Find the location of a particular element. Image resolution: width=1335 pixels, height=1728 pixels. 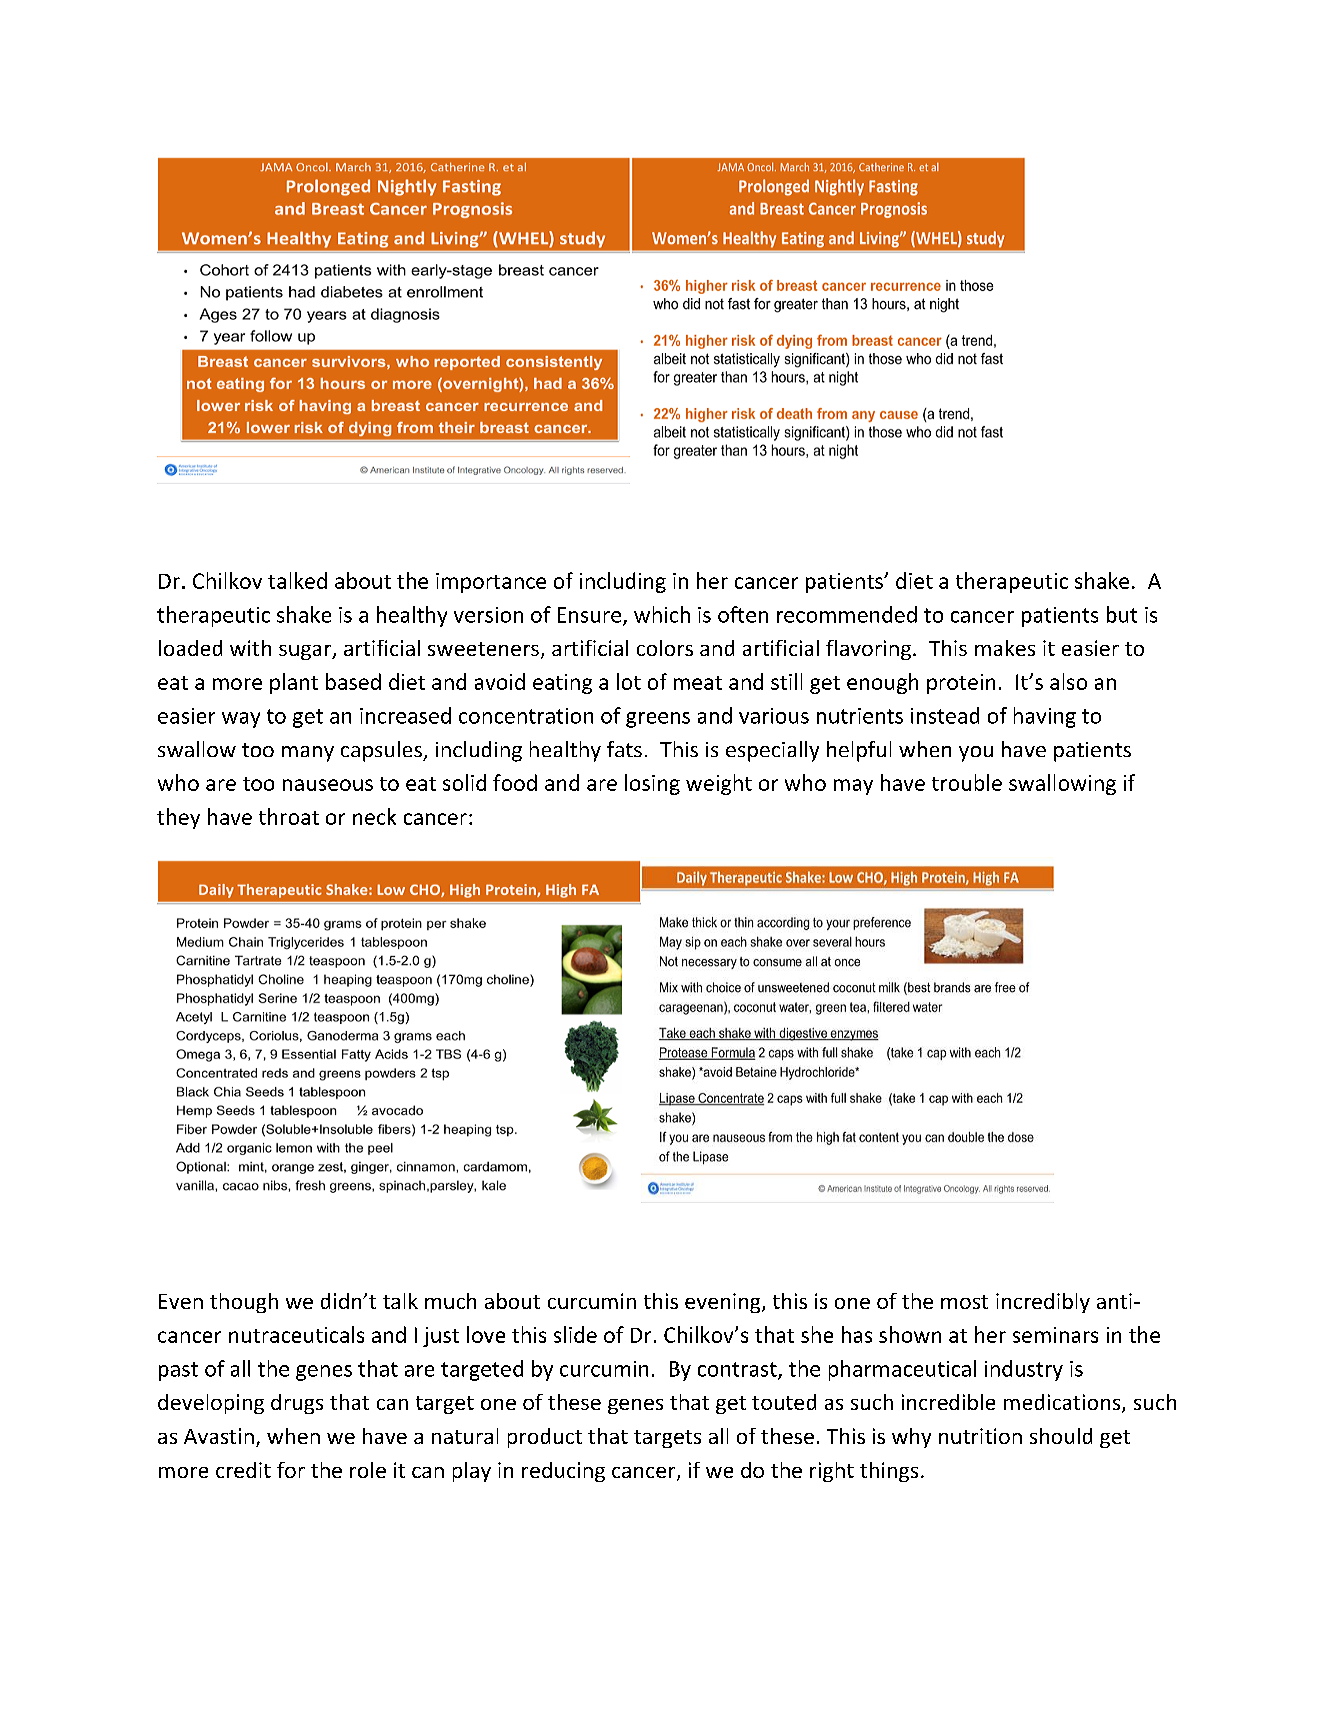

most is located at coordinates (964, 1302).
